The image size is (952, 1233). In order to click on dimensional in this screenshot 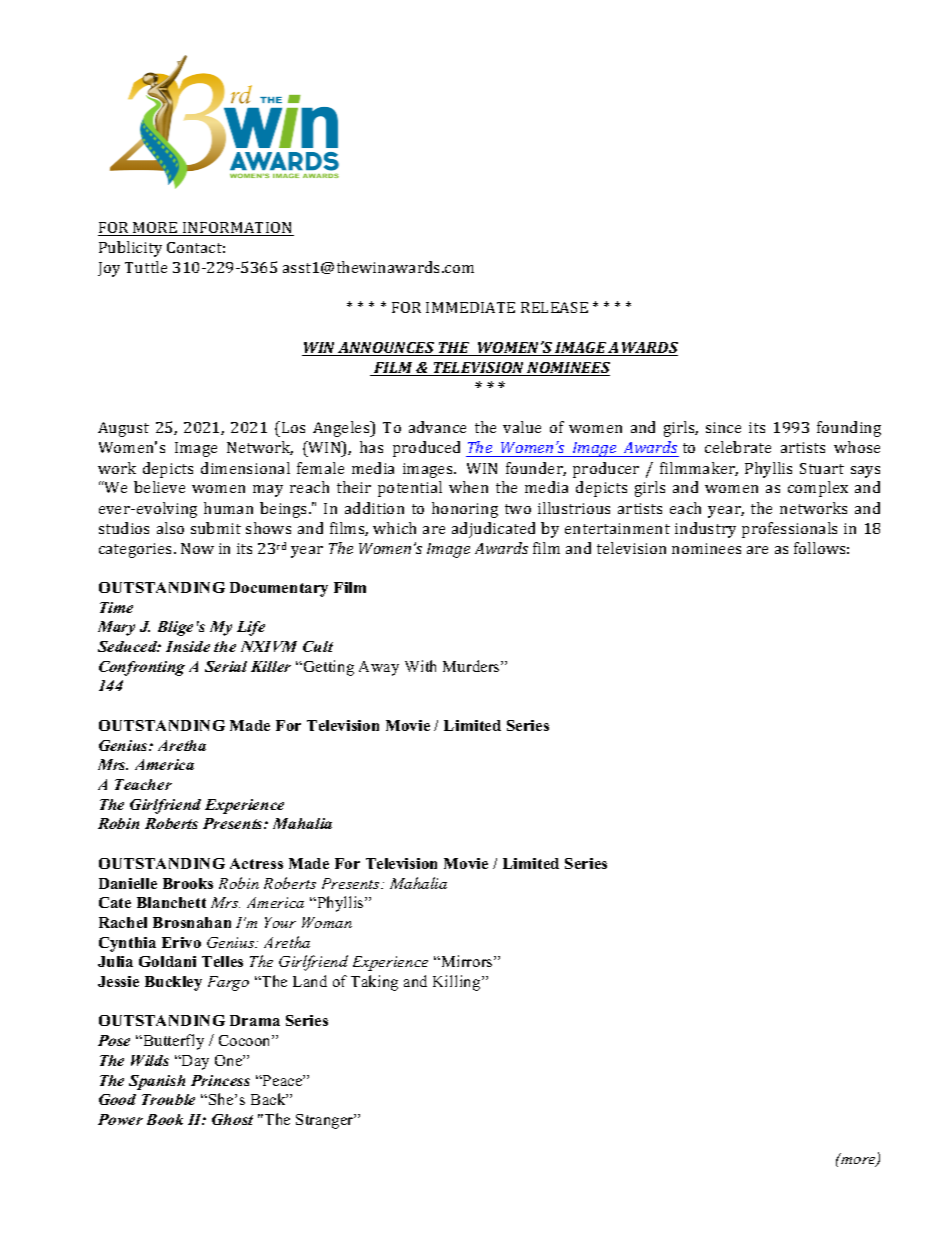, I will do `click(245, 468)`.
